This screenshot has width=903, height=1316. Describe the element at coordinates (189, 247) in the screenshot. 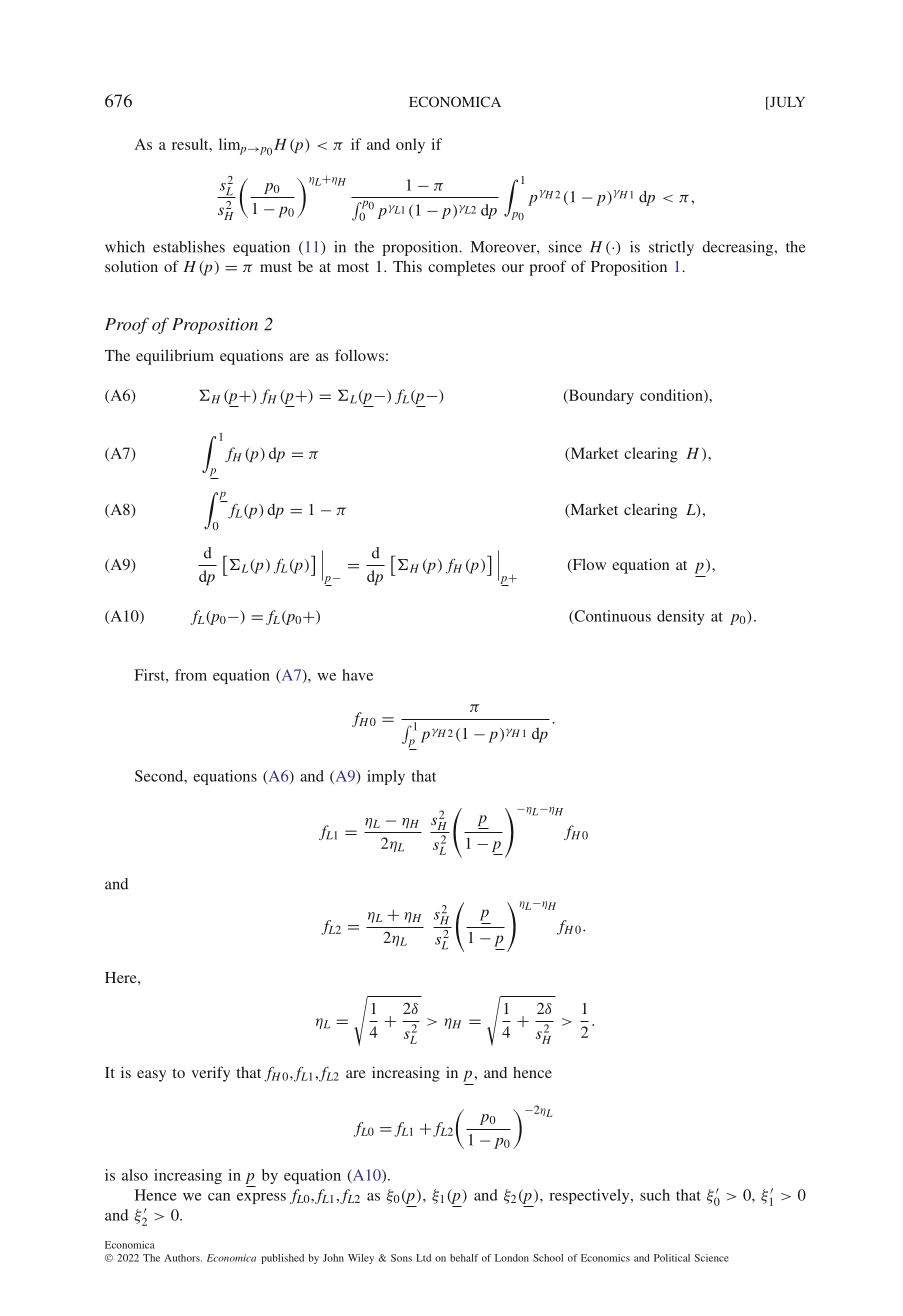

I see `establishes` at that location.
